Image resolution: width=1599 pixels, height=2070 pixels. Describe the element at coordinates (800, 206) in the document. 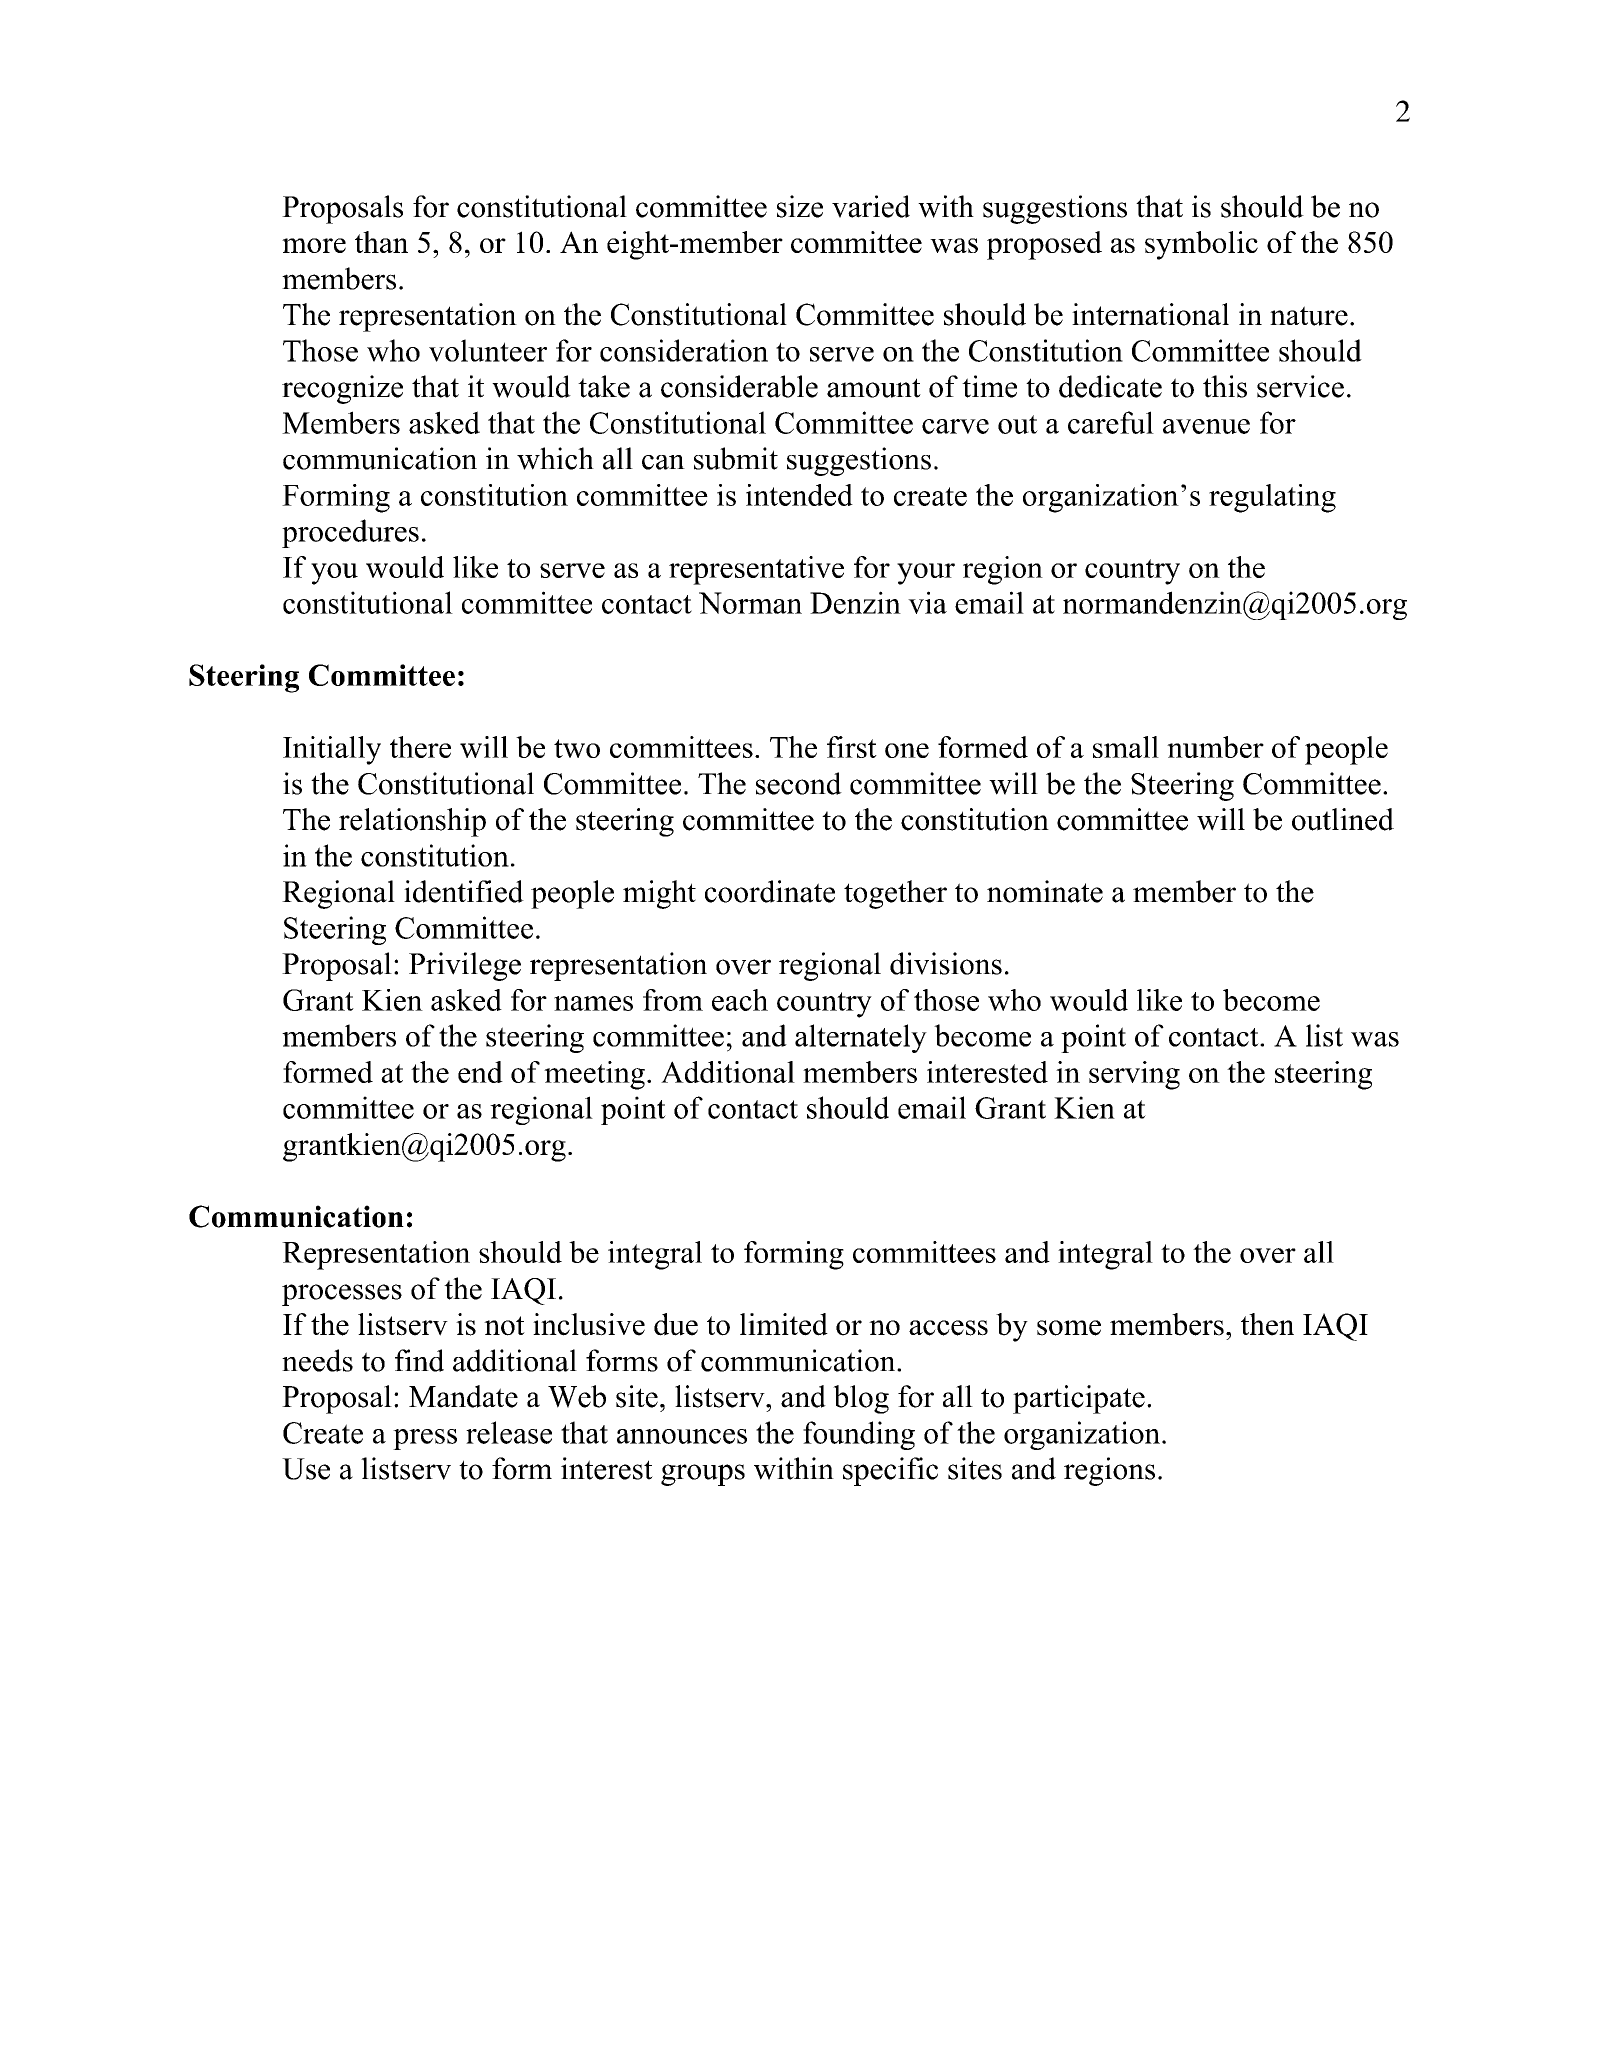

I see `size` at that location.
